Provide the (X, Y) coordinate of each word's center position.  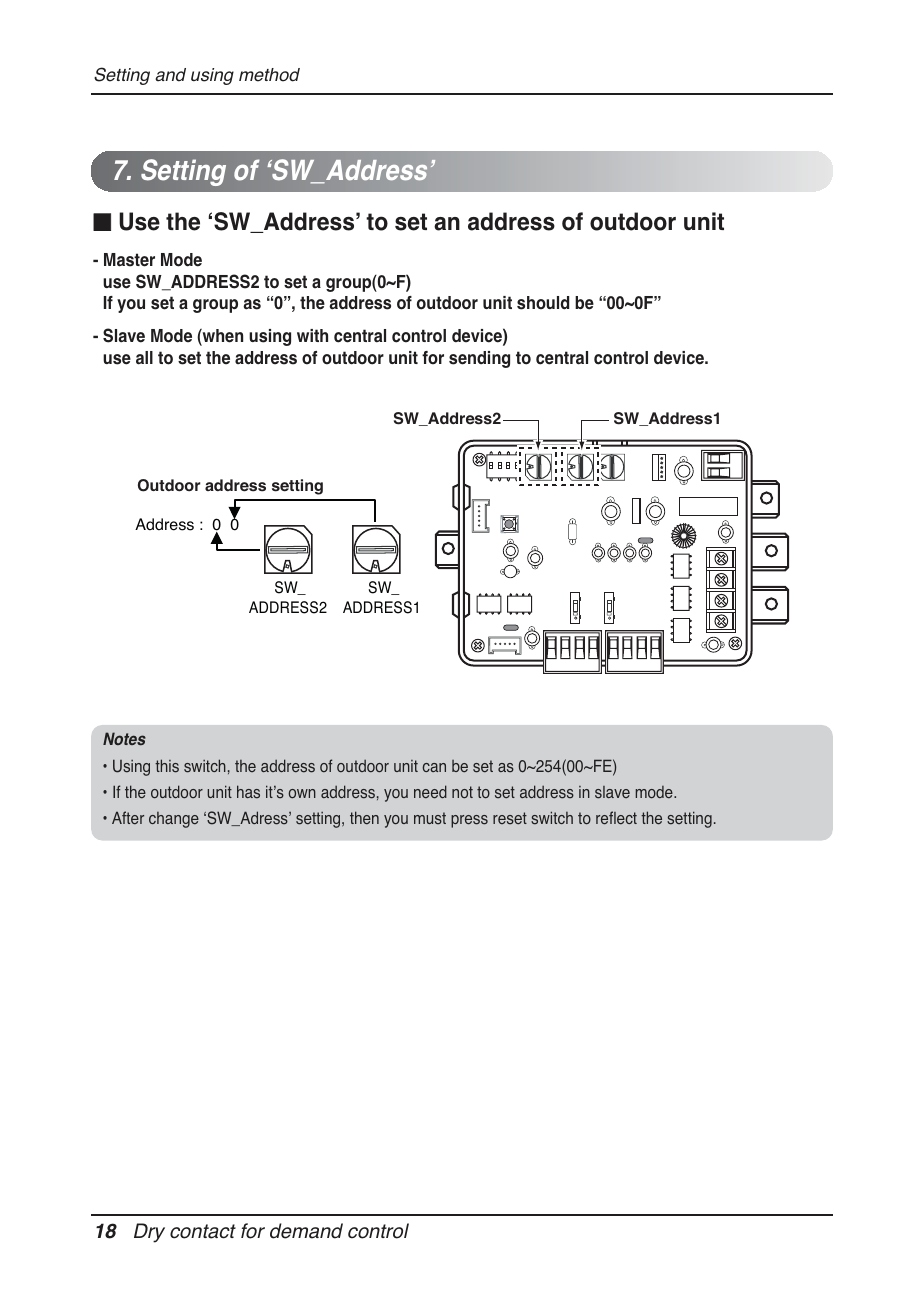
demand (306, 1231)
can (434, 767)
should (543, 303)
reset (510, 818)
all (144, 358)
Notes (124, 739)
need (430, 792)
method (269, 75)
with (312, 335)
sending (479, 359)
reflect (616, 818)
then (364, 817)
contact (203, 1231)
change (174, 820)
